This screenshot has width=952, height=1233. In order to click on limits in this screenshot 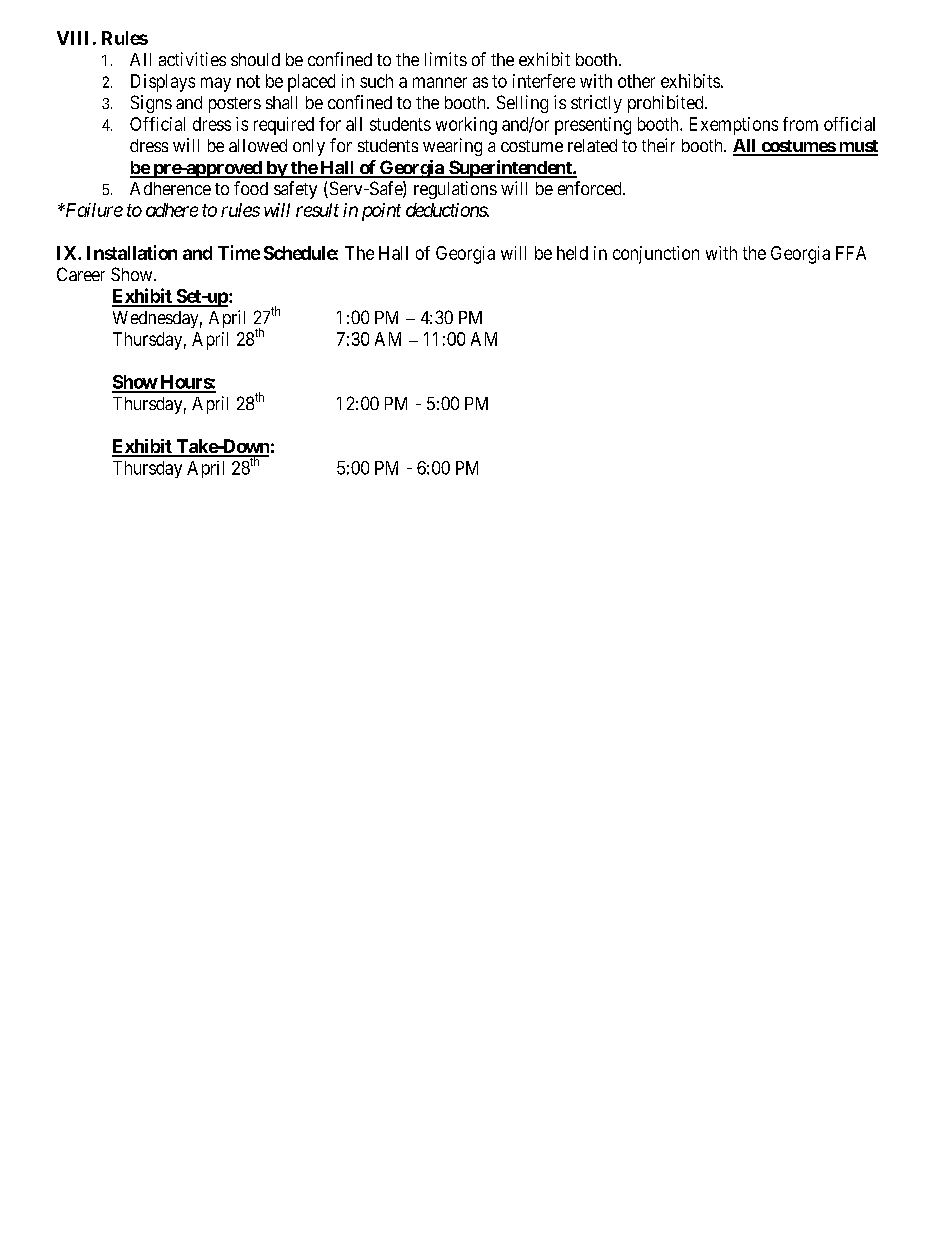, I will do `click(446, 59)`.
